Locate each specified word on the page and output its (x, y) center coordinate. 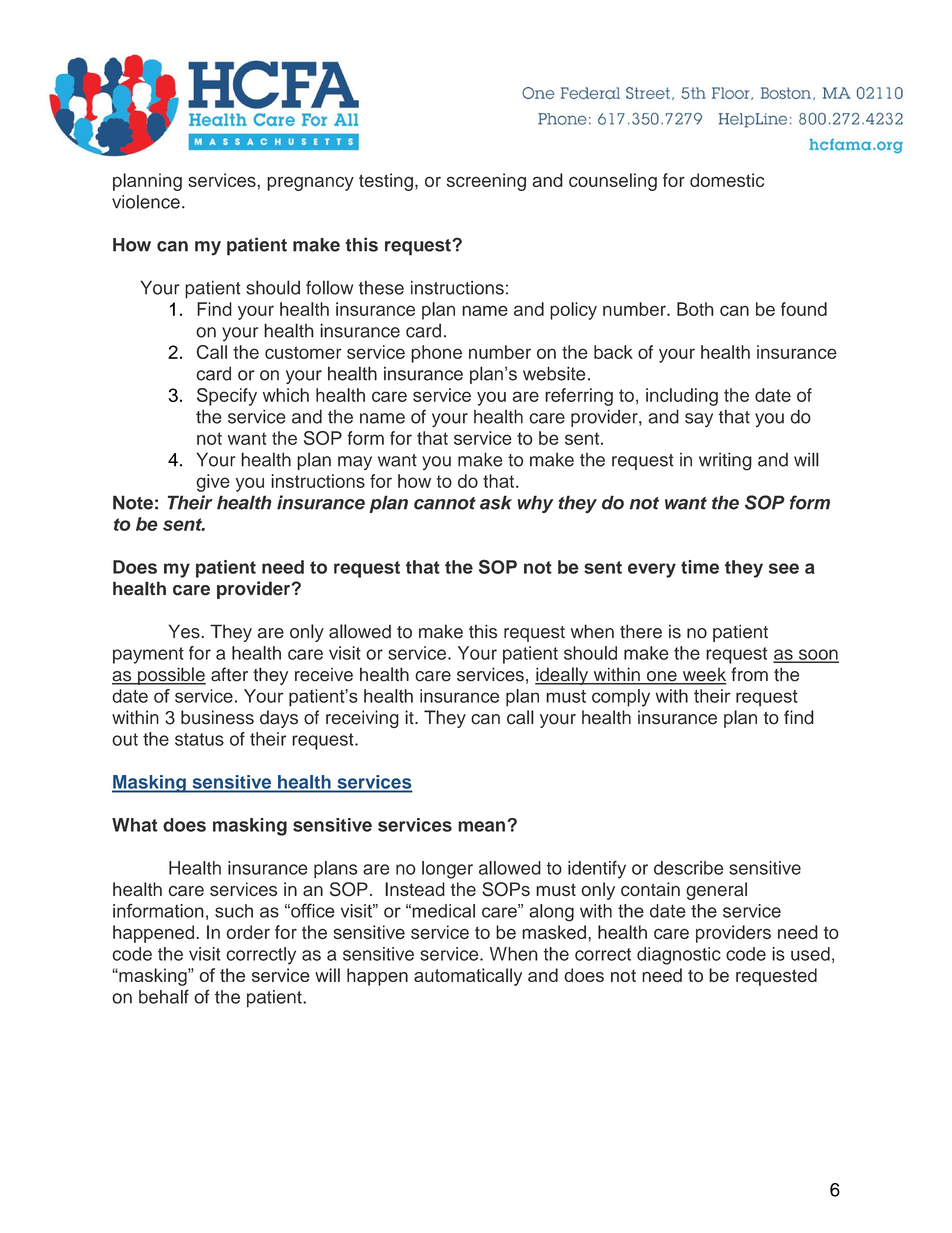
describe (689, 868)
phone (436, 354)
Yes (185, 631)
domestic (727, 180)
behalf (164, 996)
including (682, 397)
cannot (445, 503)
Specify (227, 397)
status (199, 739)
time (700, 567)
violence (146, 202)
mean (481, 826)
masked (554, 932)
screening (486, 182)
